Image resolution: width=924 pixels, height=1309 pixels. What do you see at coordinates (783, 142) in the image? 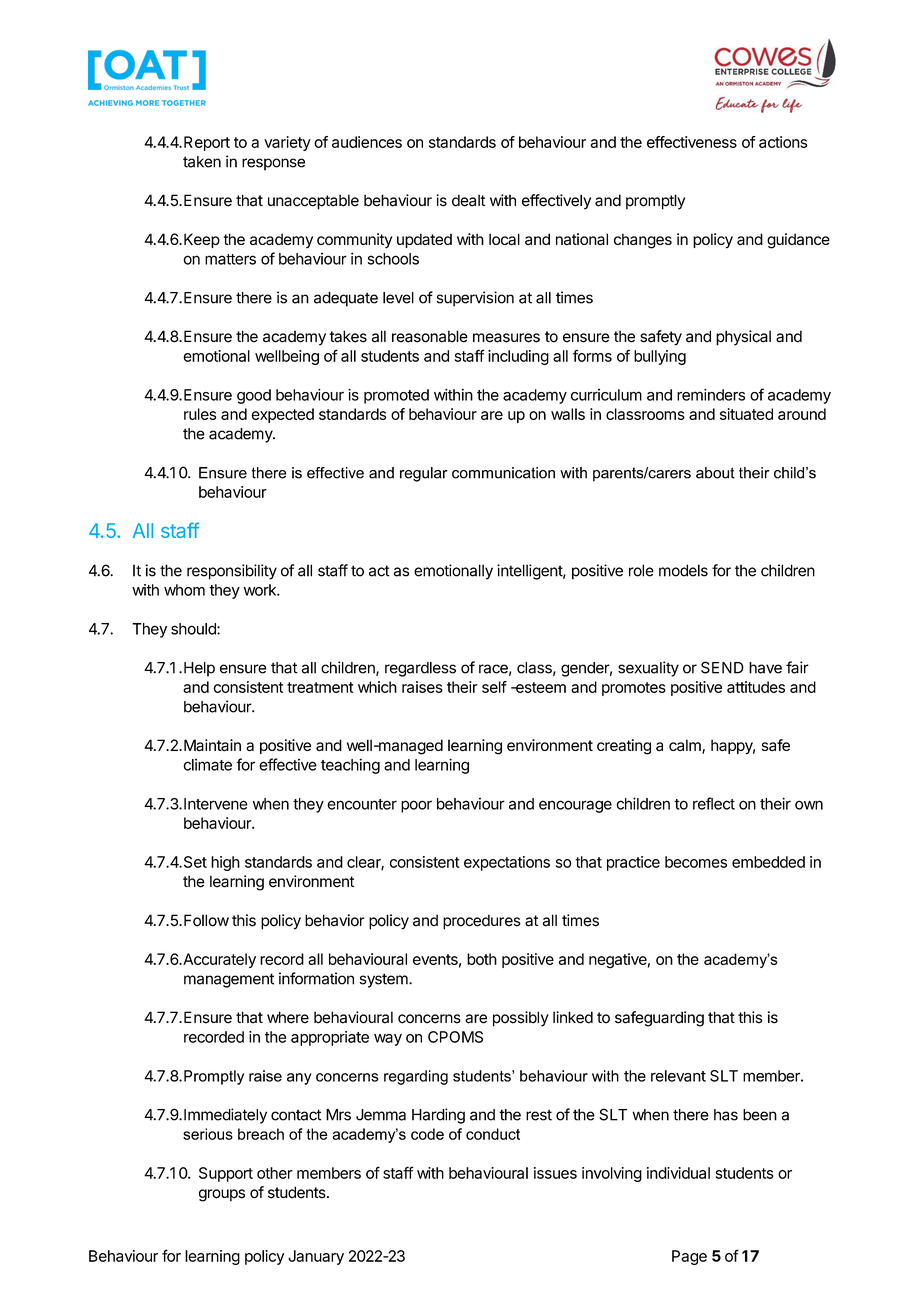
I see `actions` at bounding box center [783, 142].
